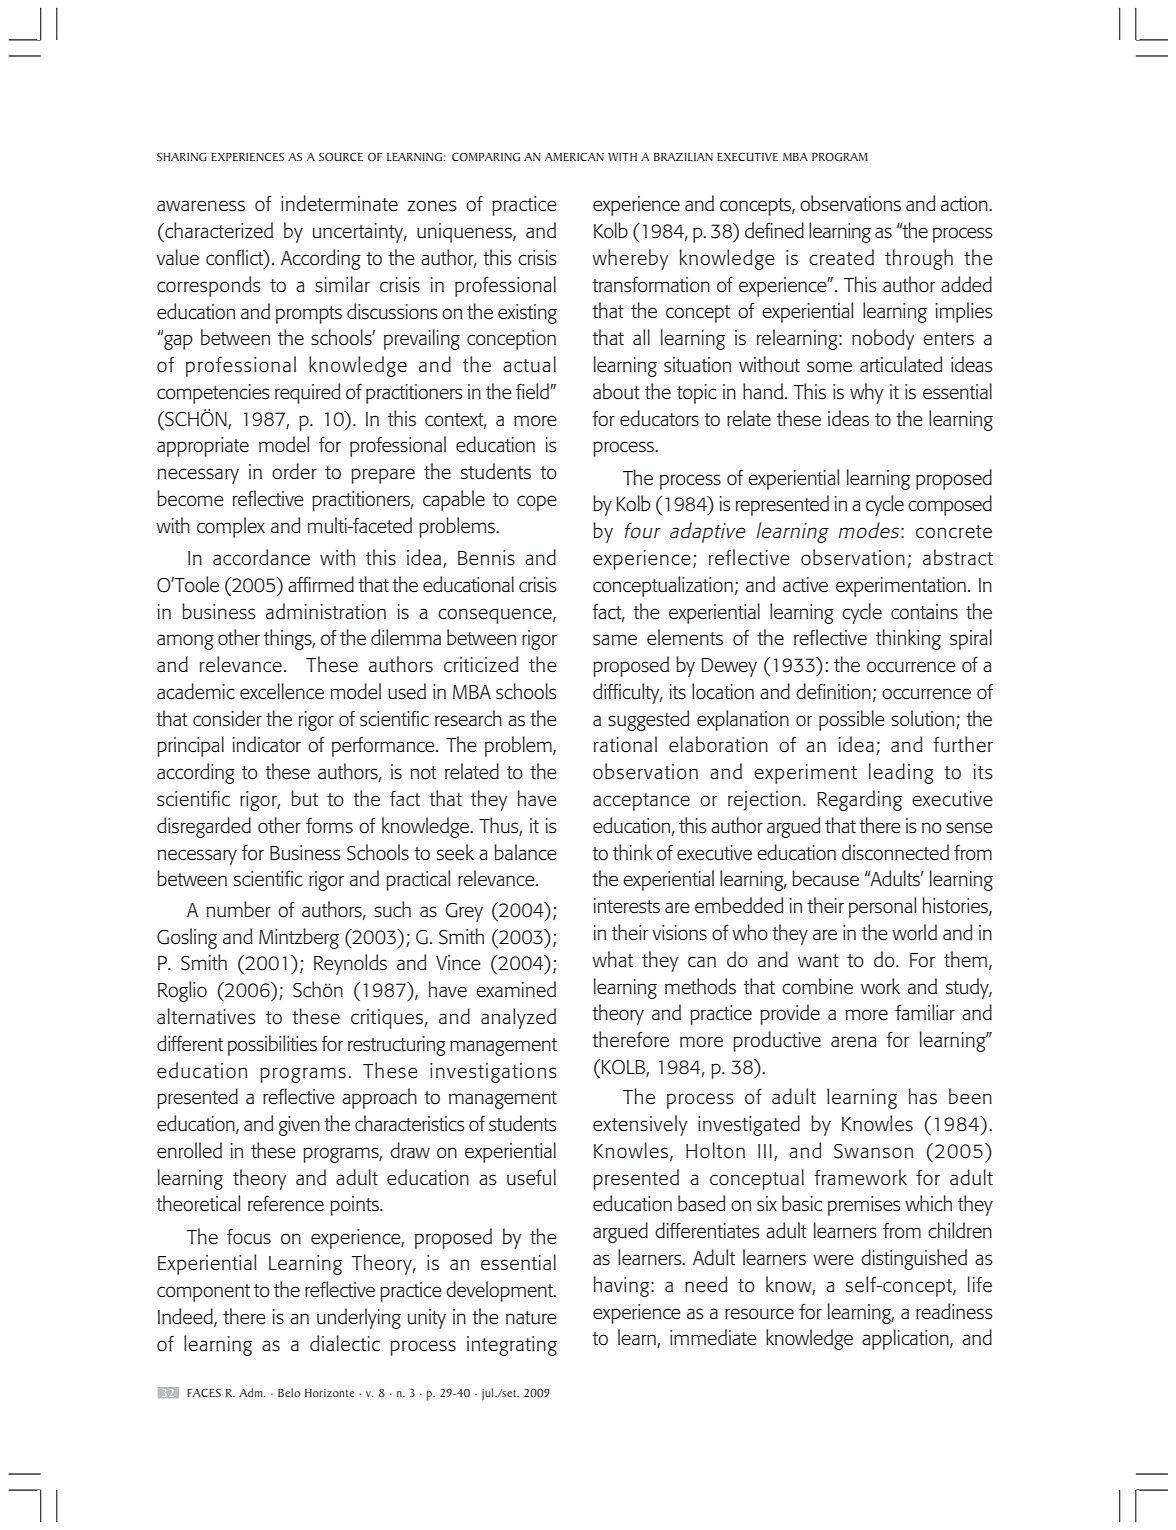 Image resolution: width=1176 pixels, height=1530 pixels. What do you see at coordinates (914, 932) in the screenshot?
I see `world` at bounding box center [914, 932].
